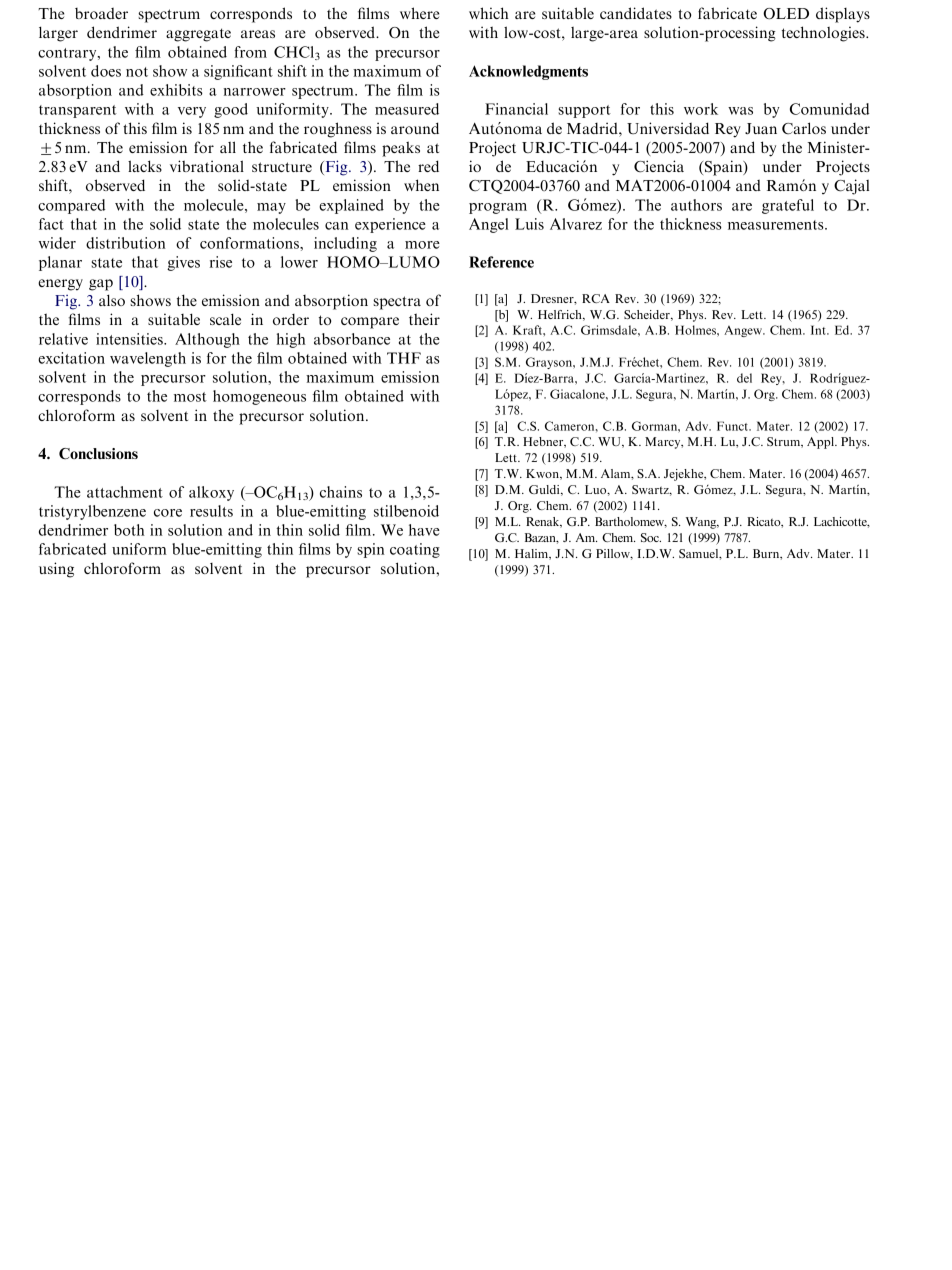  What do you see at coordinates (198, 35) in the page?
I see `aggregate` at bounding box center [198, 35].
